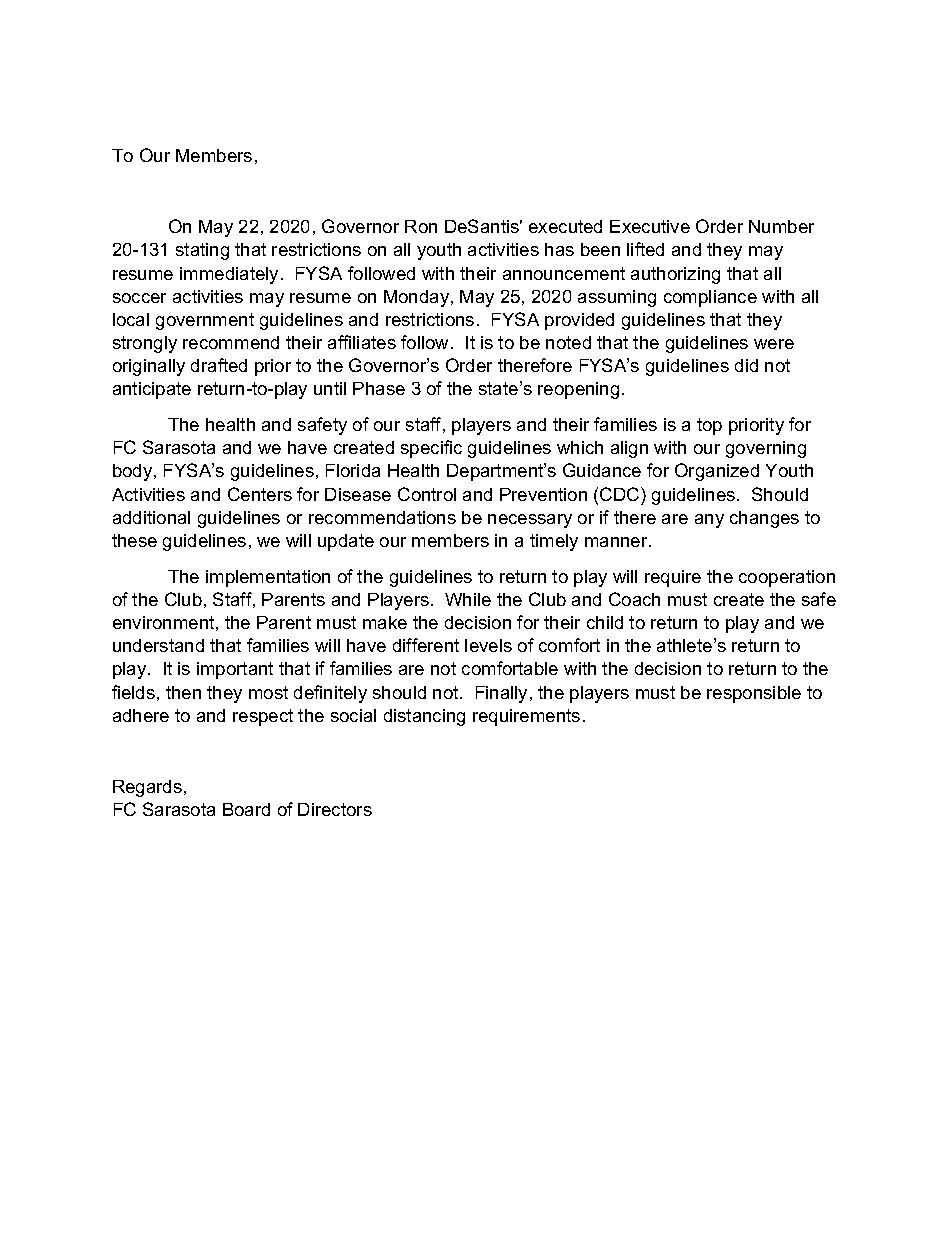 Image resolution: width=952 pixels, height=1233 pixels. Describe the element at coordinates (645, 249) in the screenshot. I see `lifted` at that location.
